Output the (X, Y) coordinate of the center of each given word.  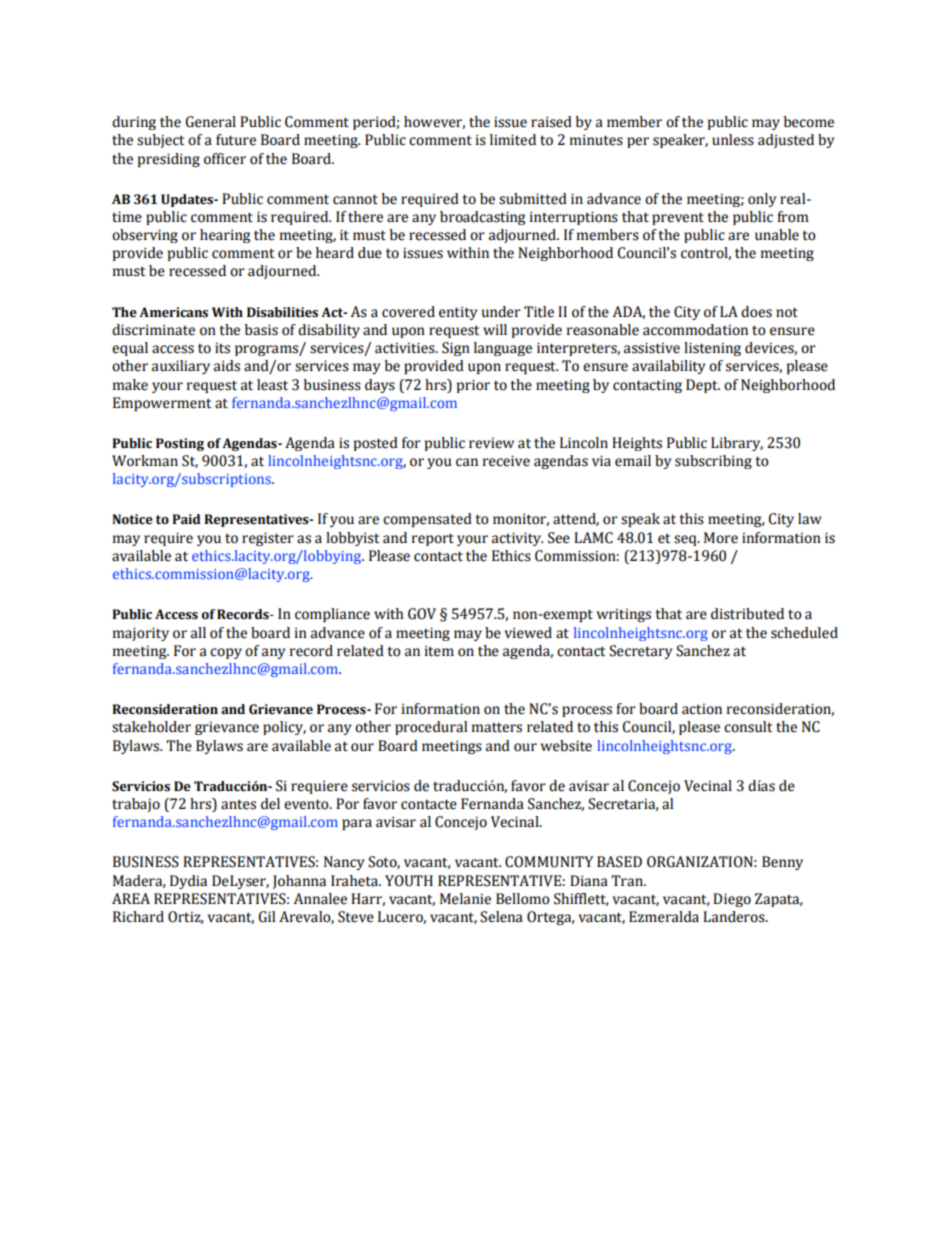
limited (513, 140)
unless (733, 140)
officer (225, 159)
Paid (186, 519)
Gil (266, 917)
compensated (427, 520)
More (721, 538)
